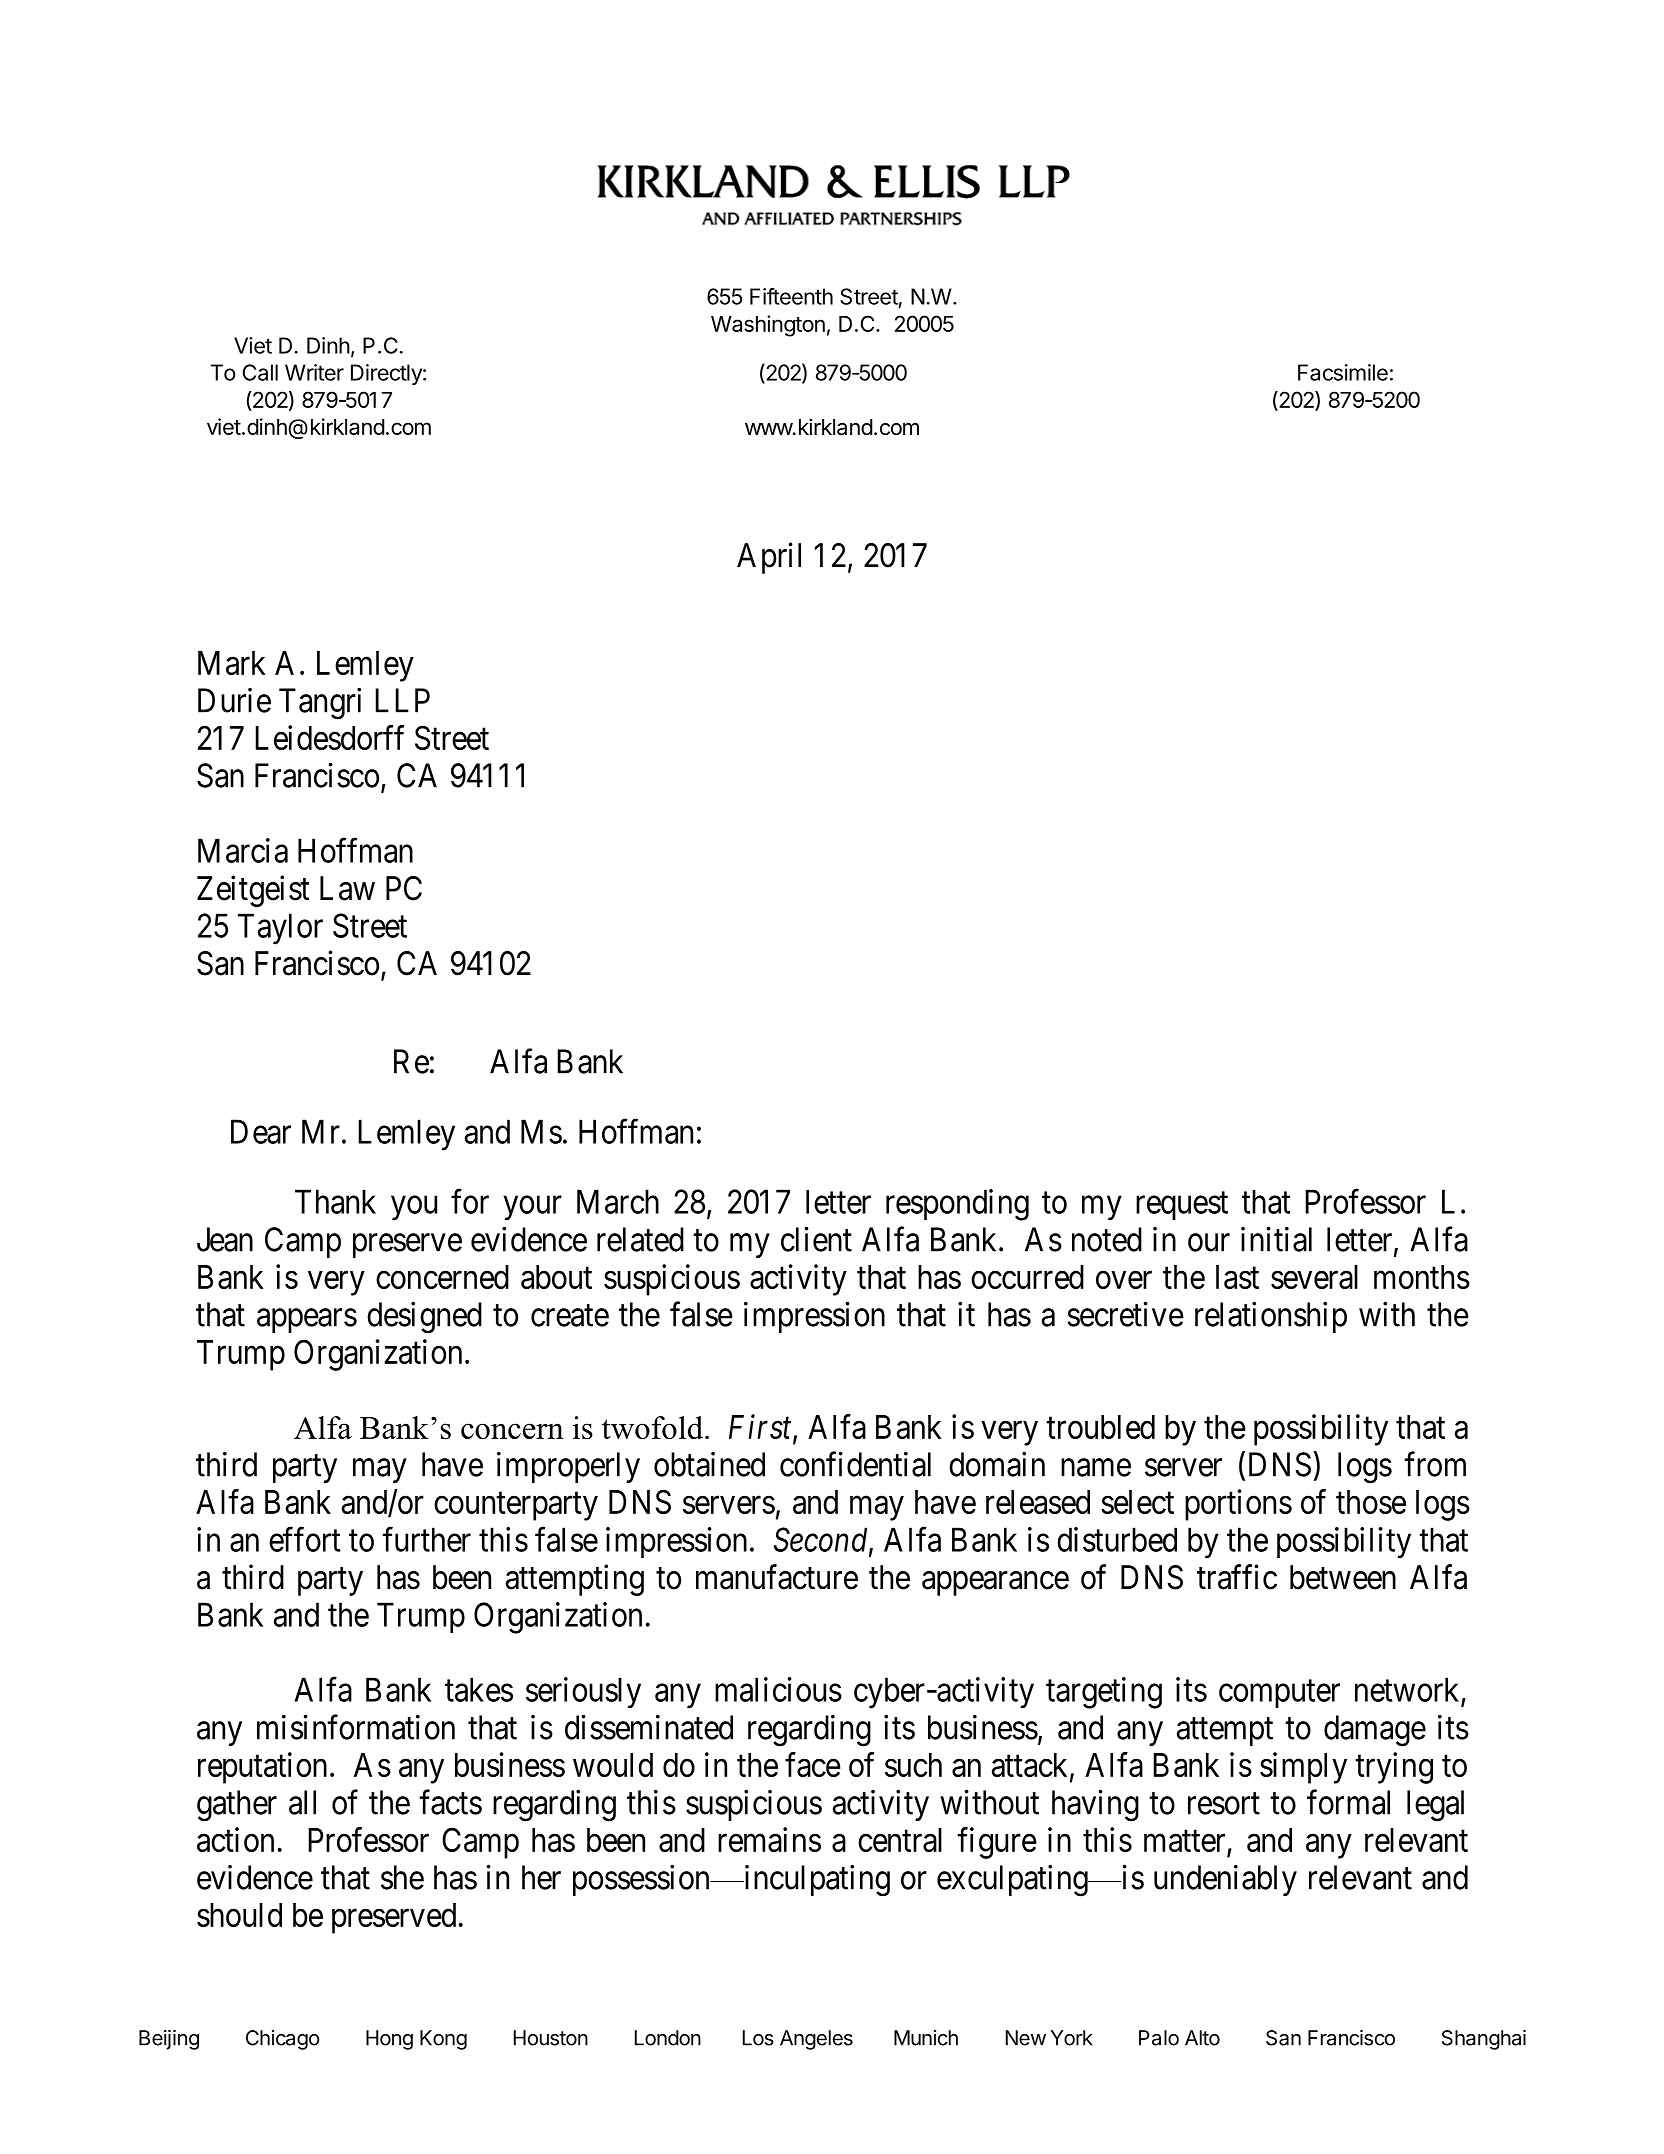  What do you see at coordinates (335, 1201) in the screenshot?
I see `Thank` at bounding box center [335, 1201].
